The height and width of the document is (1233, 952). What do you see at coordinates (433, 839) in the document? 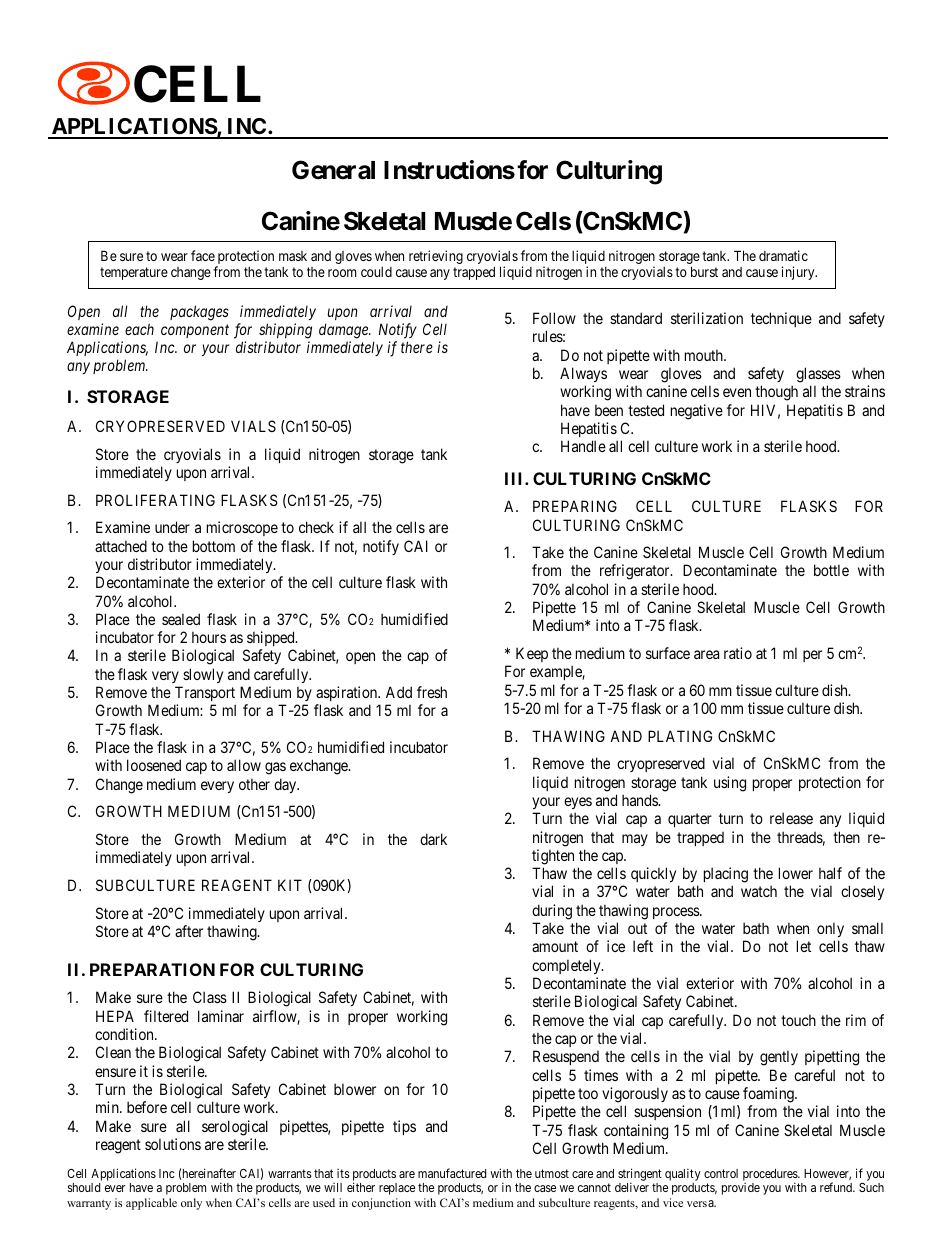
I see `dark` at bounding box center [433, 839].
